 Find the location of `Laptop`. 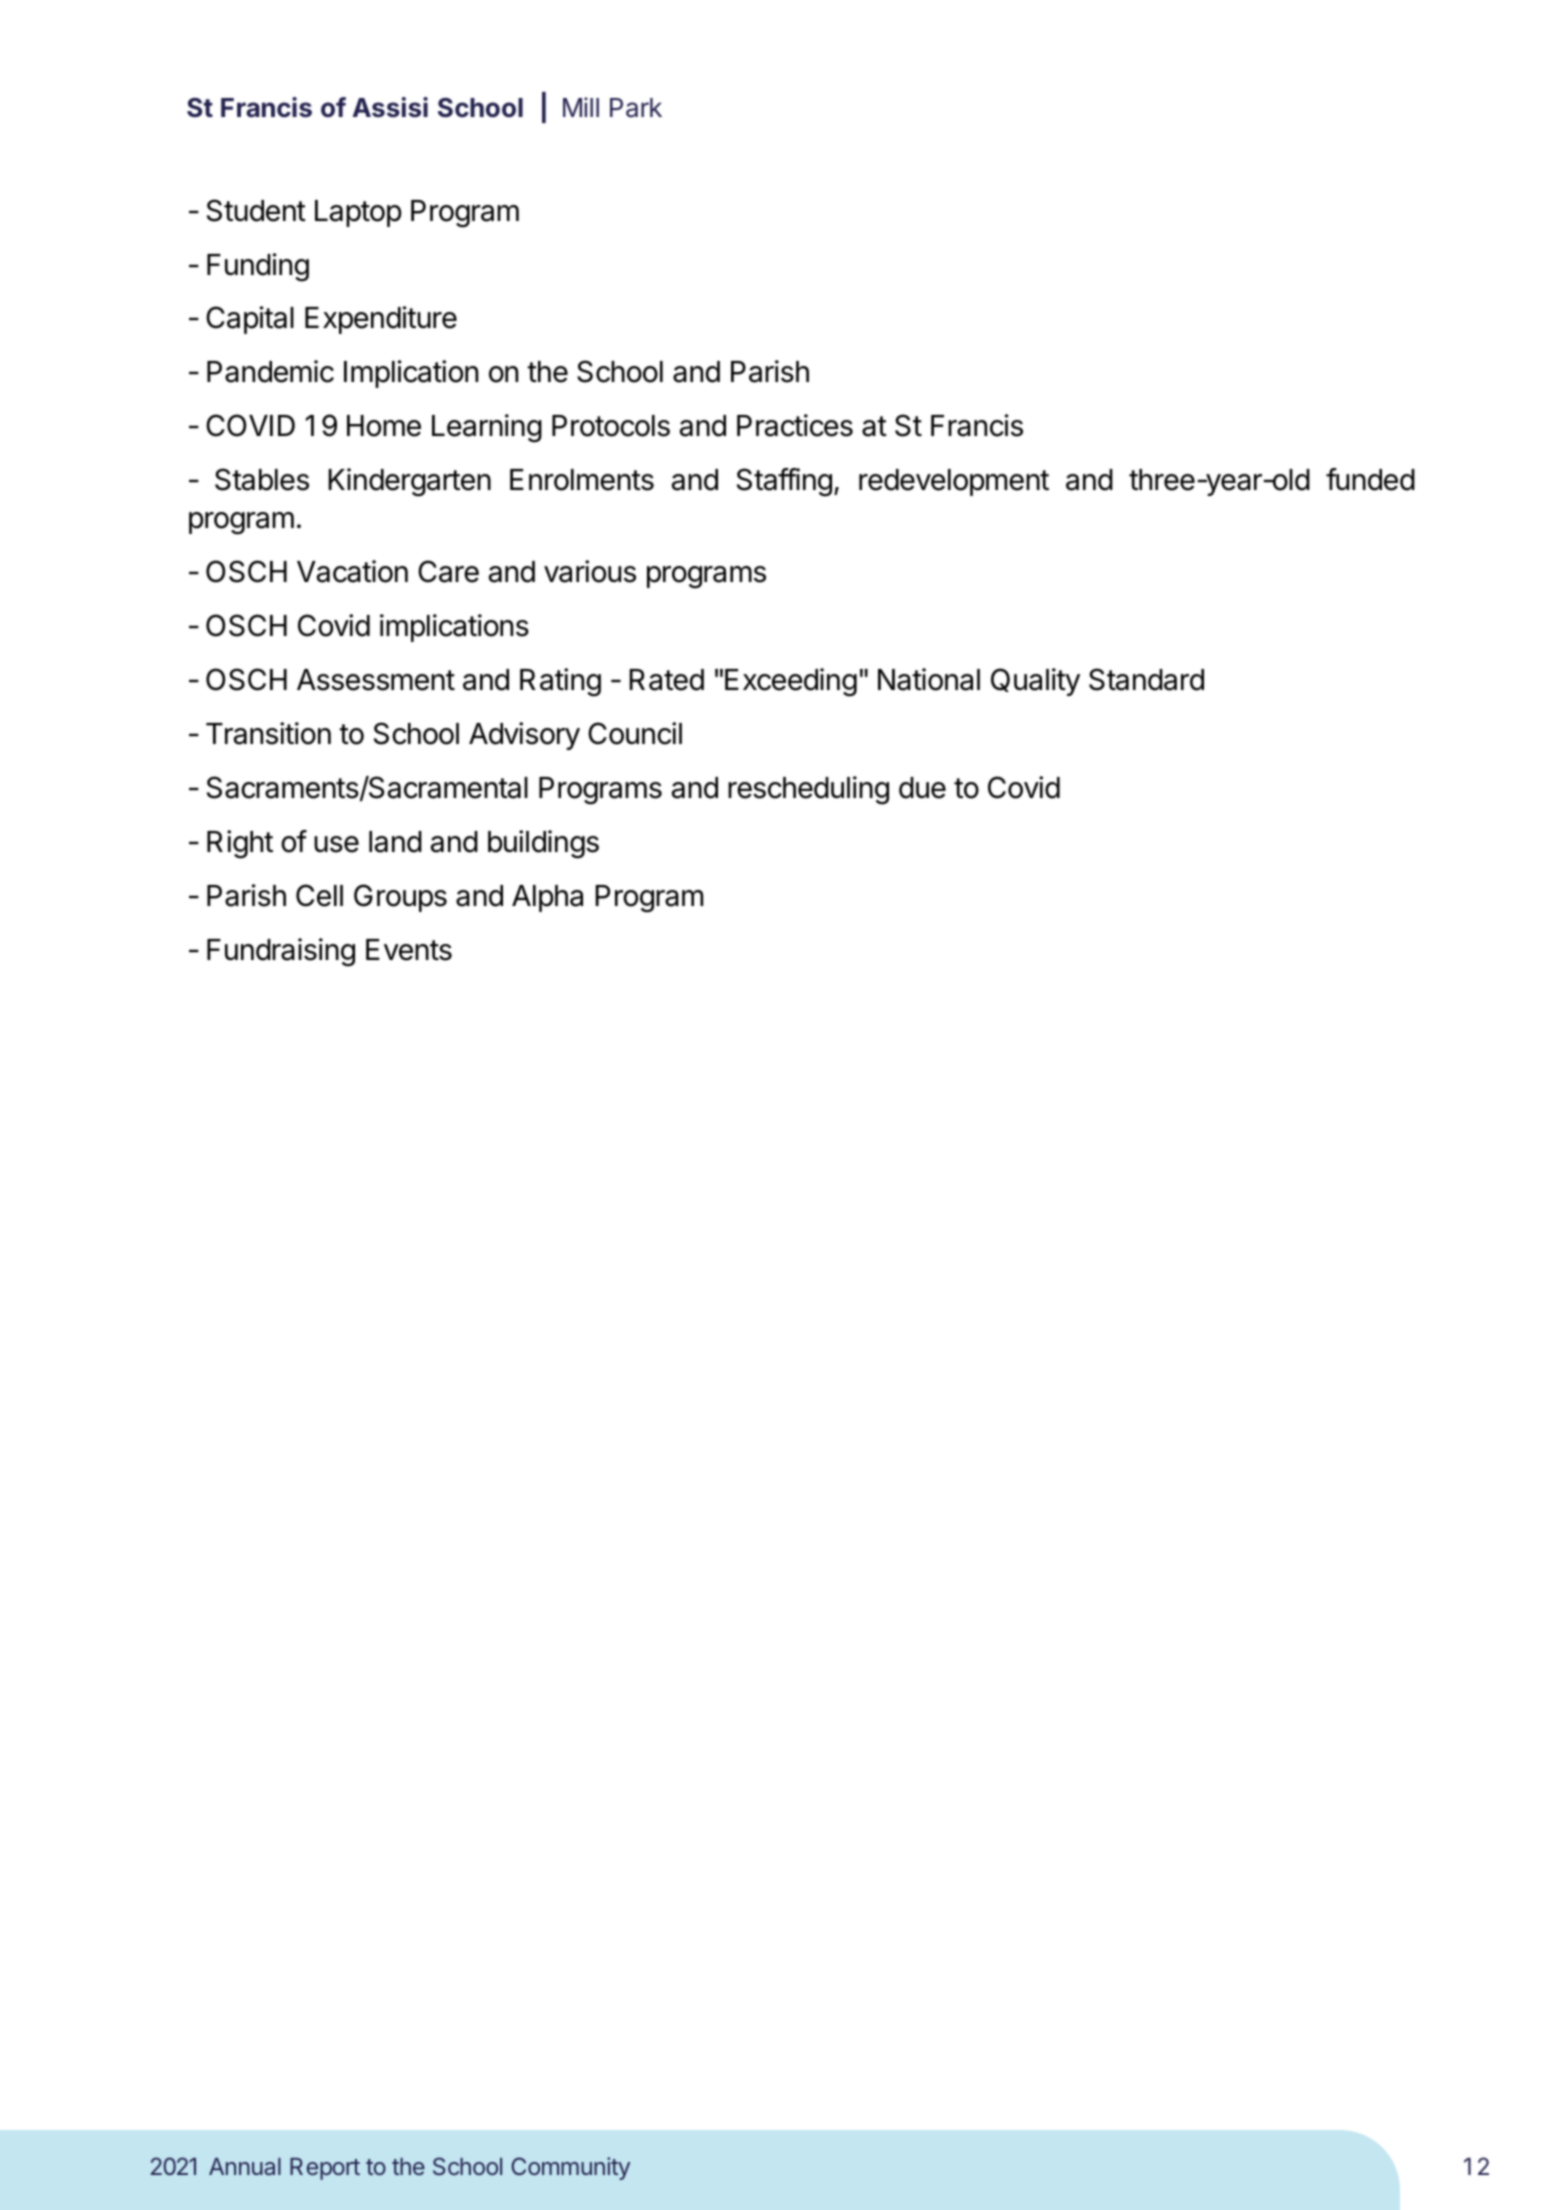

Laptop is located at coordinates (358, 213).
